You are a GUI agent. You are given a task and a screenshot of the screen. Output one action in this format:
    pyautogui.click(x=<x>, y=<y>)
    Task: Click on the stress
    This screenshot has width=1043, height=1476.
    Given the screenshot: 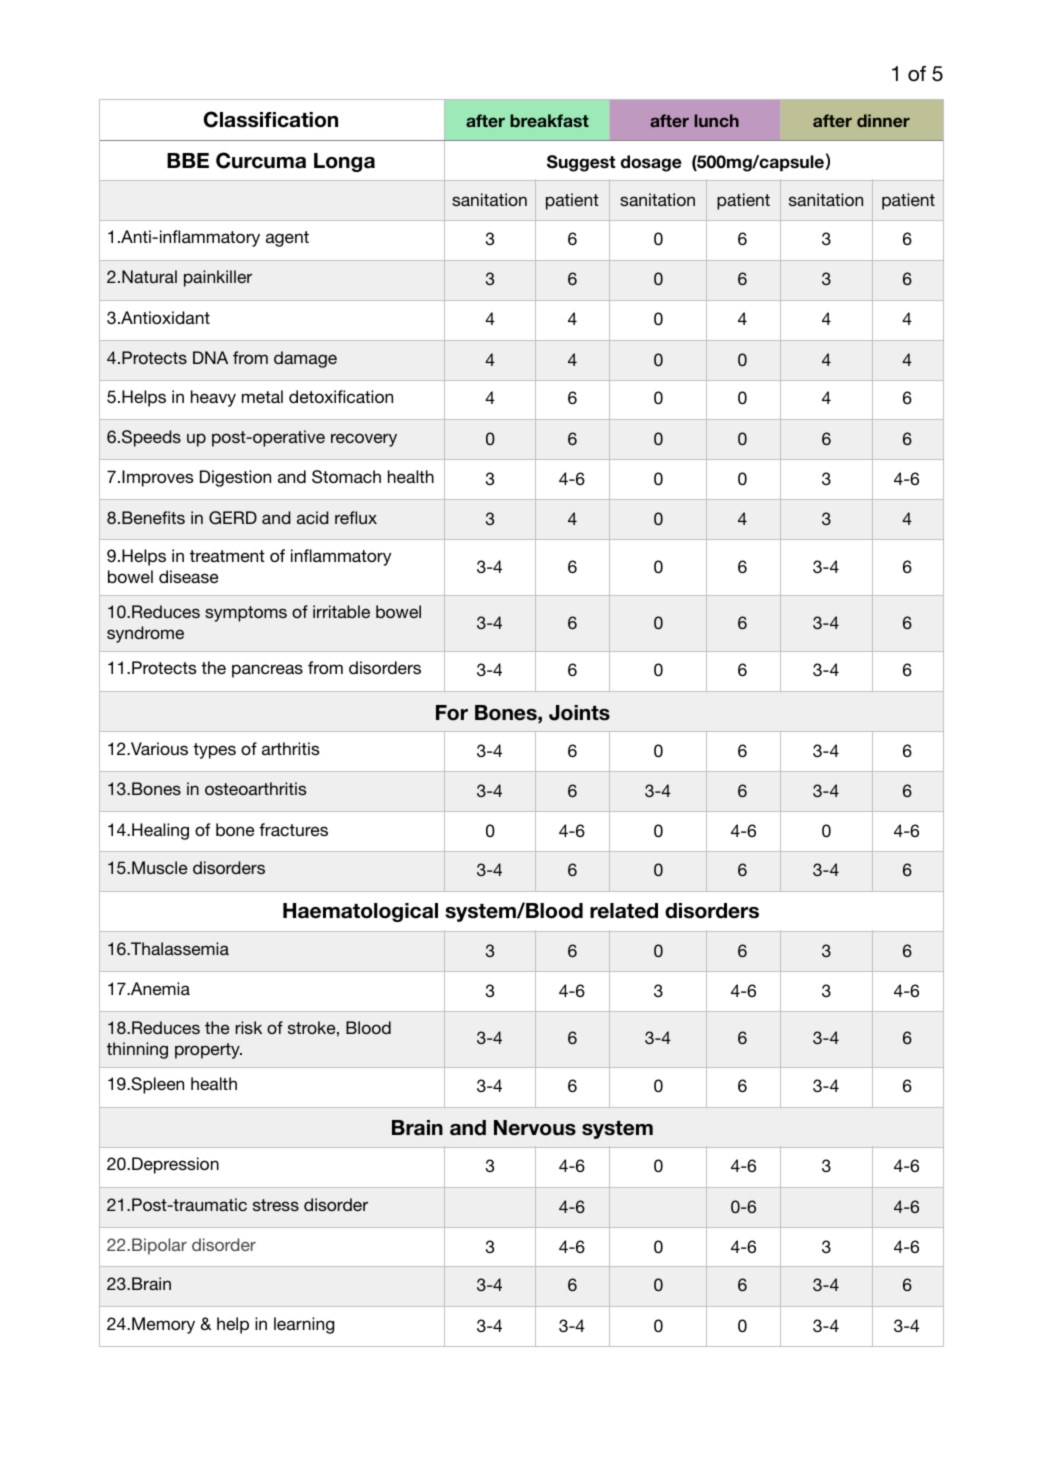 What is the action you would take?
    pyautogui.click(x=276, y=1205)
